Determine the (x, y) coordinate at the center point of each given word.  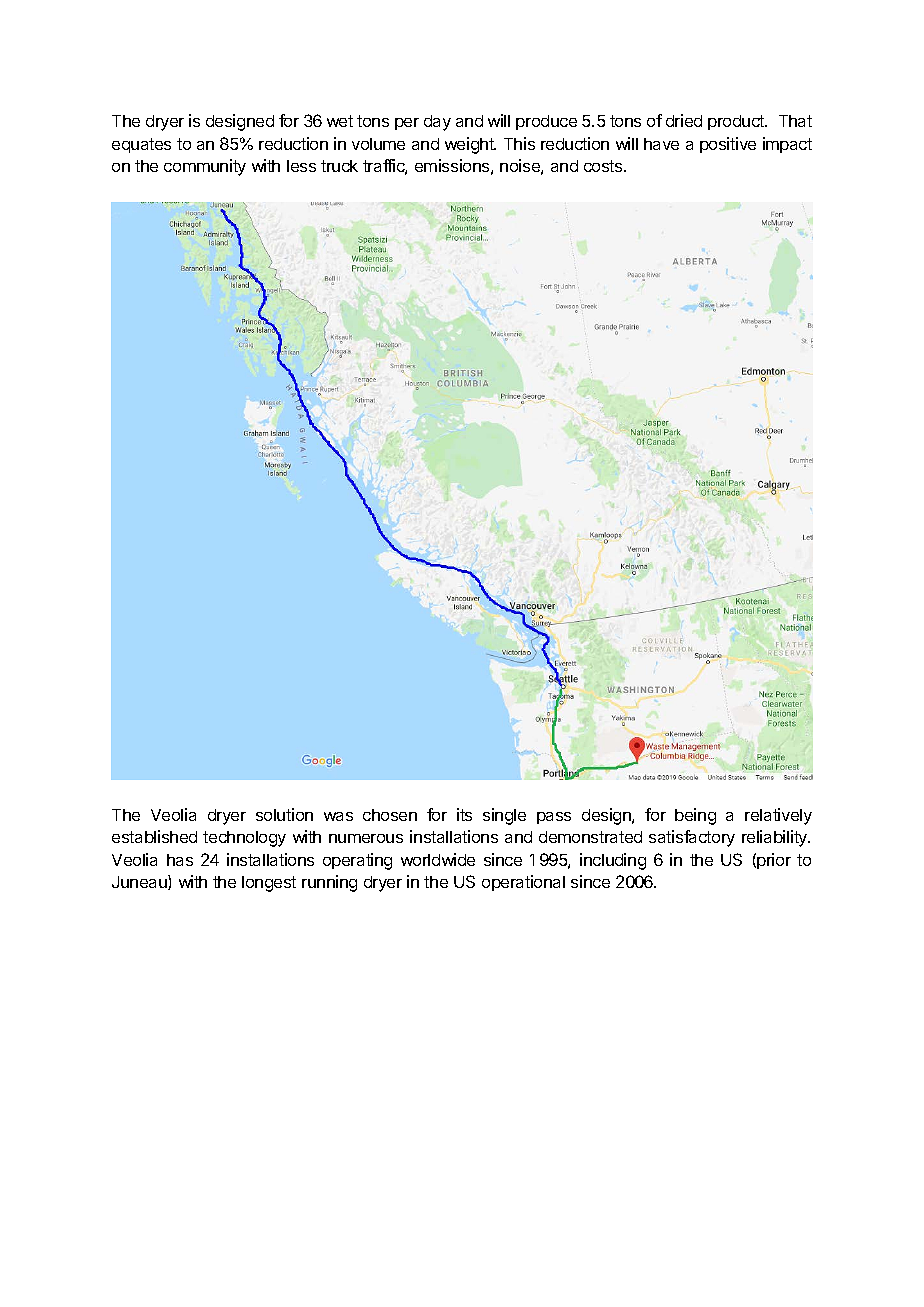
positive (728, 145)
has (180, 860)
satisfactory (692, 838)
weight (470, 145)
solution (284, 814)
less (301, 166)
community (205, 167)
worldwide (438, 859)
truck (339, 166)
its (464, 814)
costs (604, 166)
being (695, 816)
